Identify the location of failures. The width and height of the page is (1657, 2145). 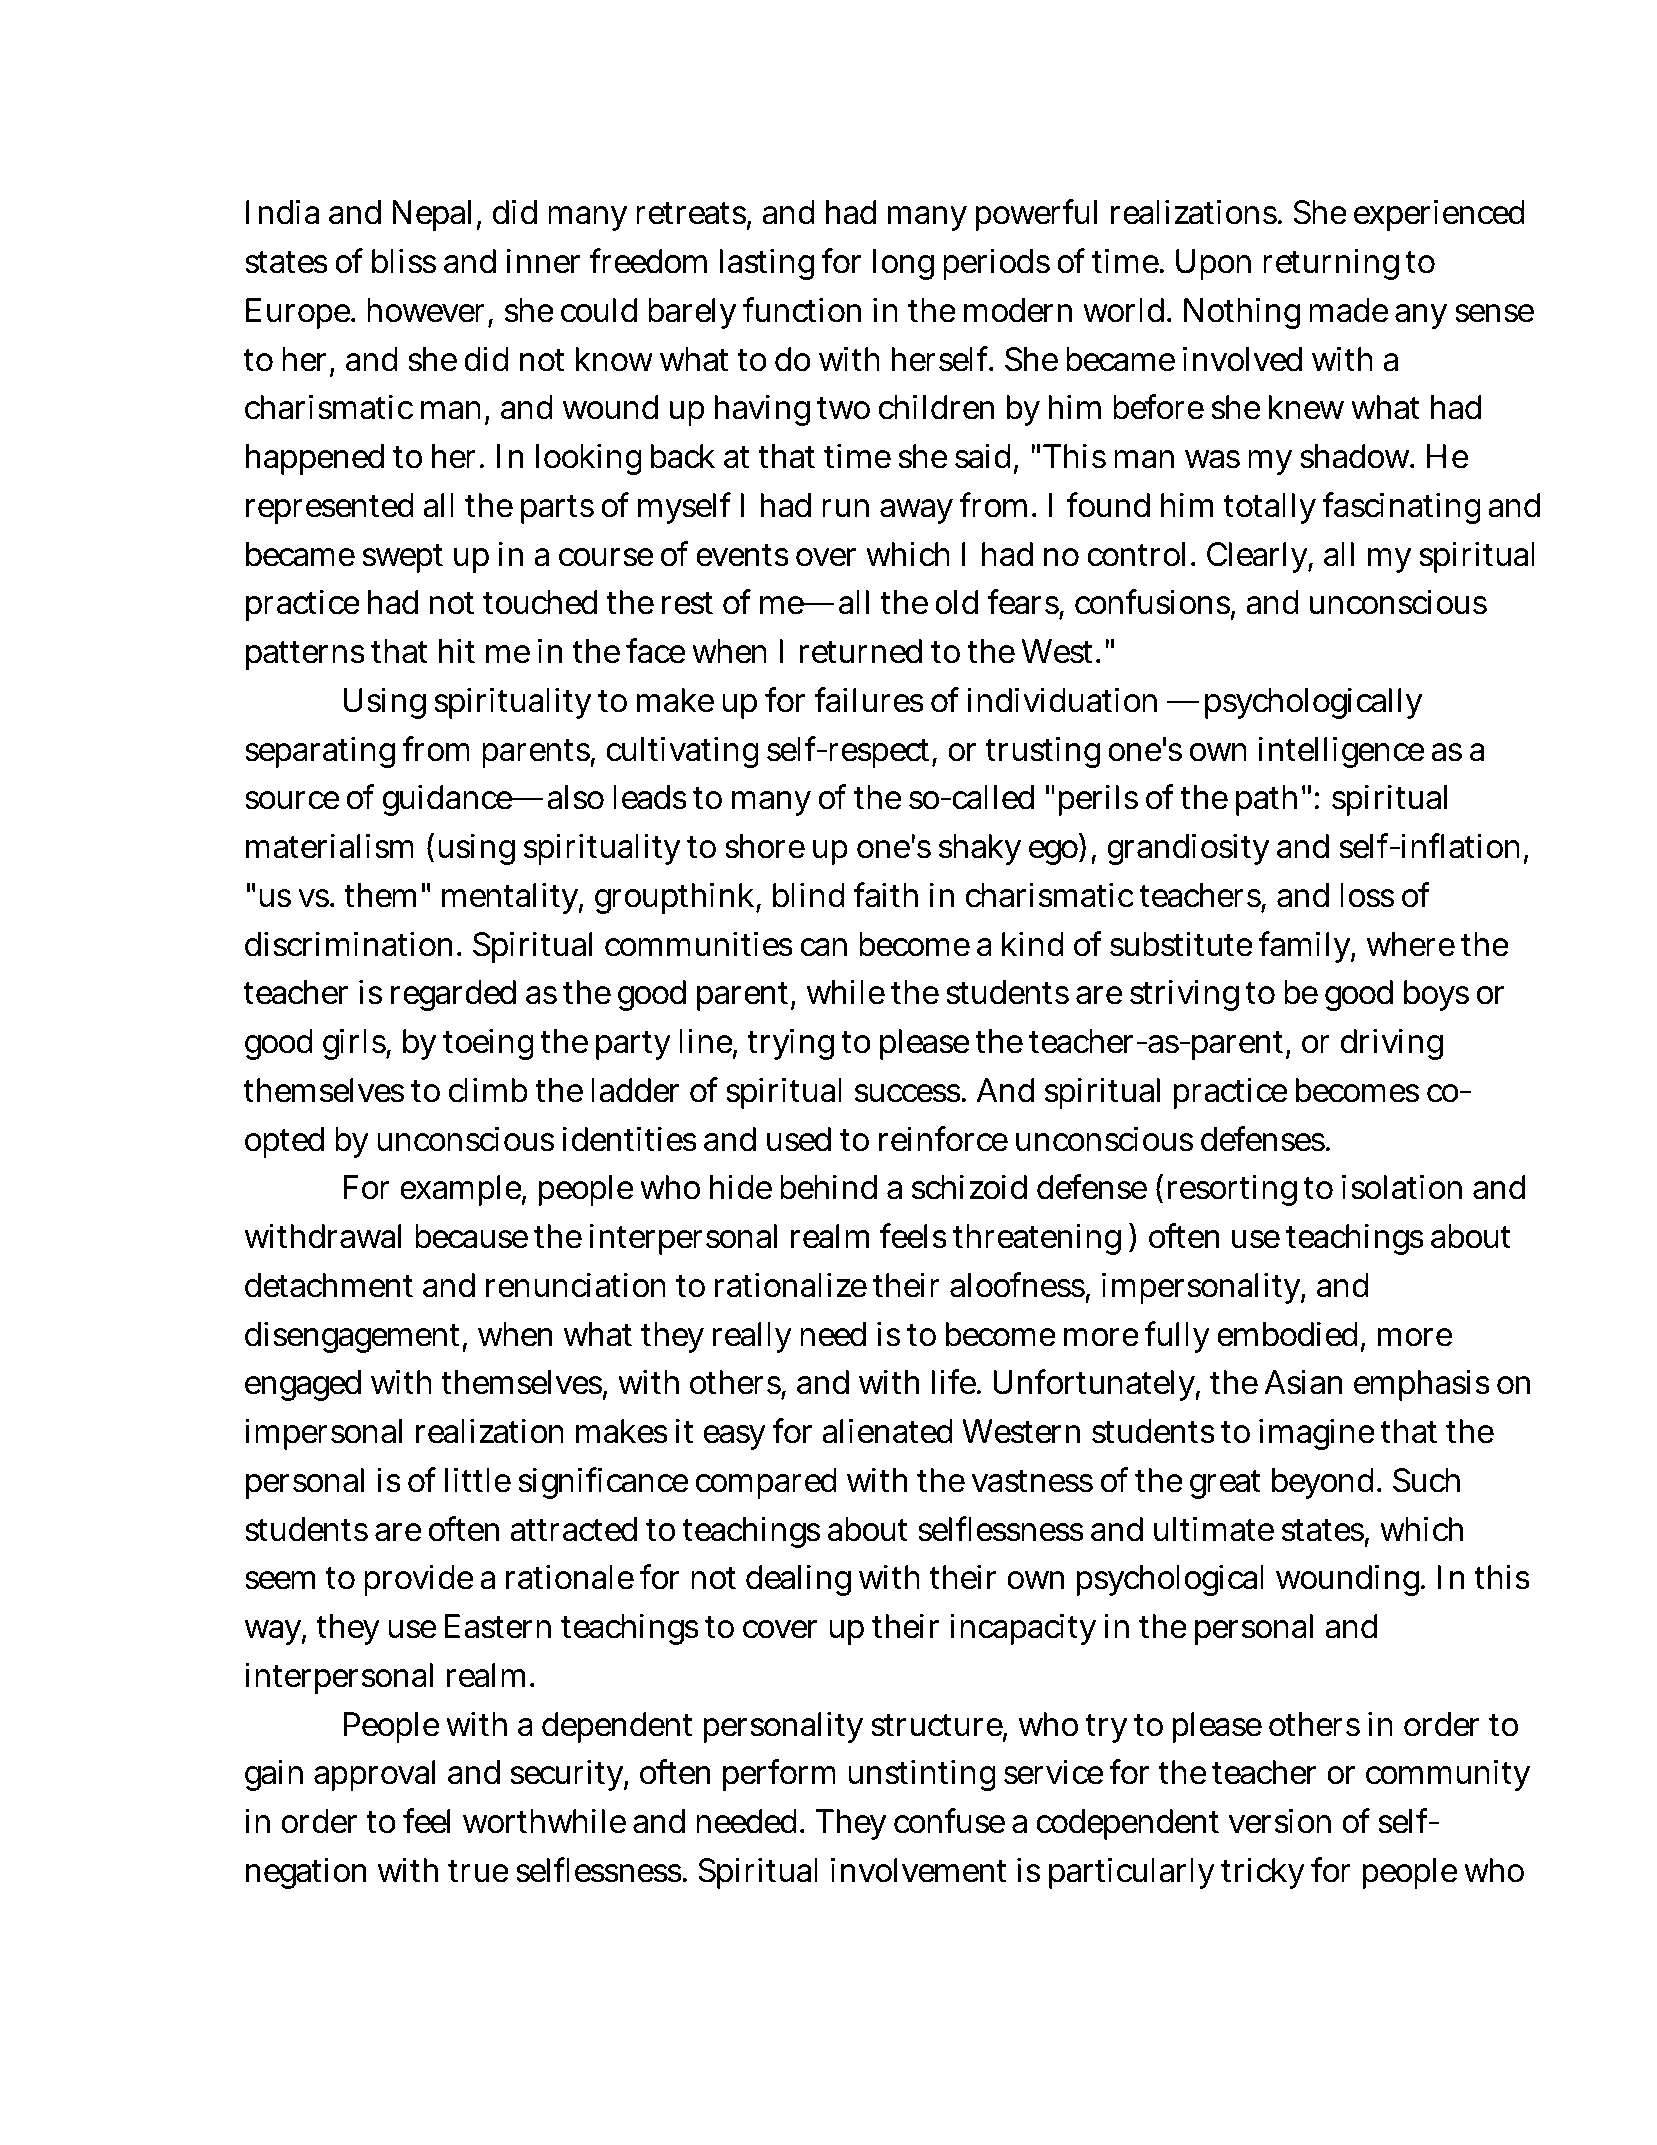
(869, 700).
